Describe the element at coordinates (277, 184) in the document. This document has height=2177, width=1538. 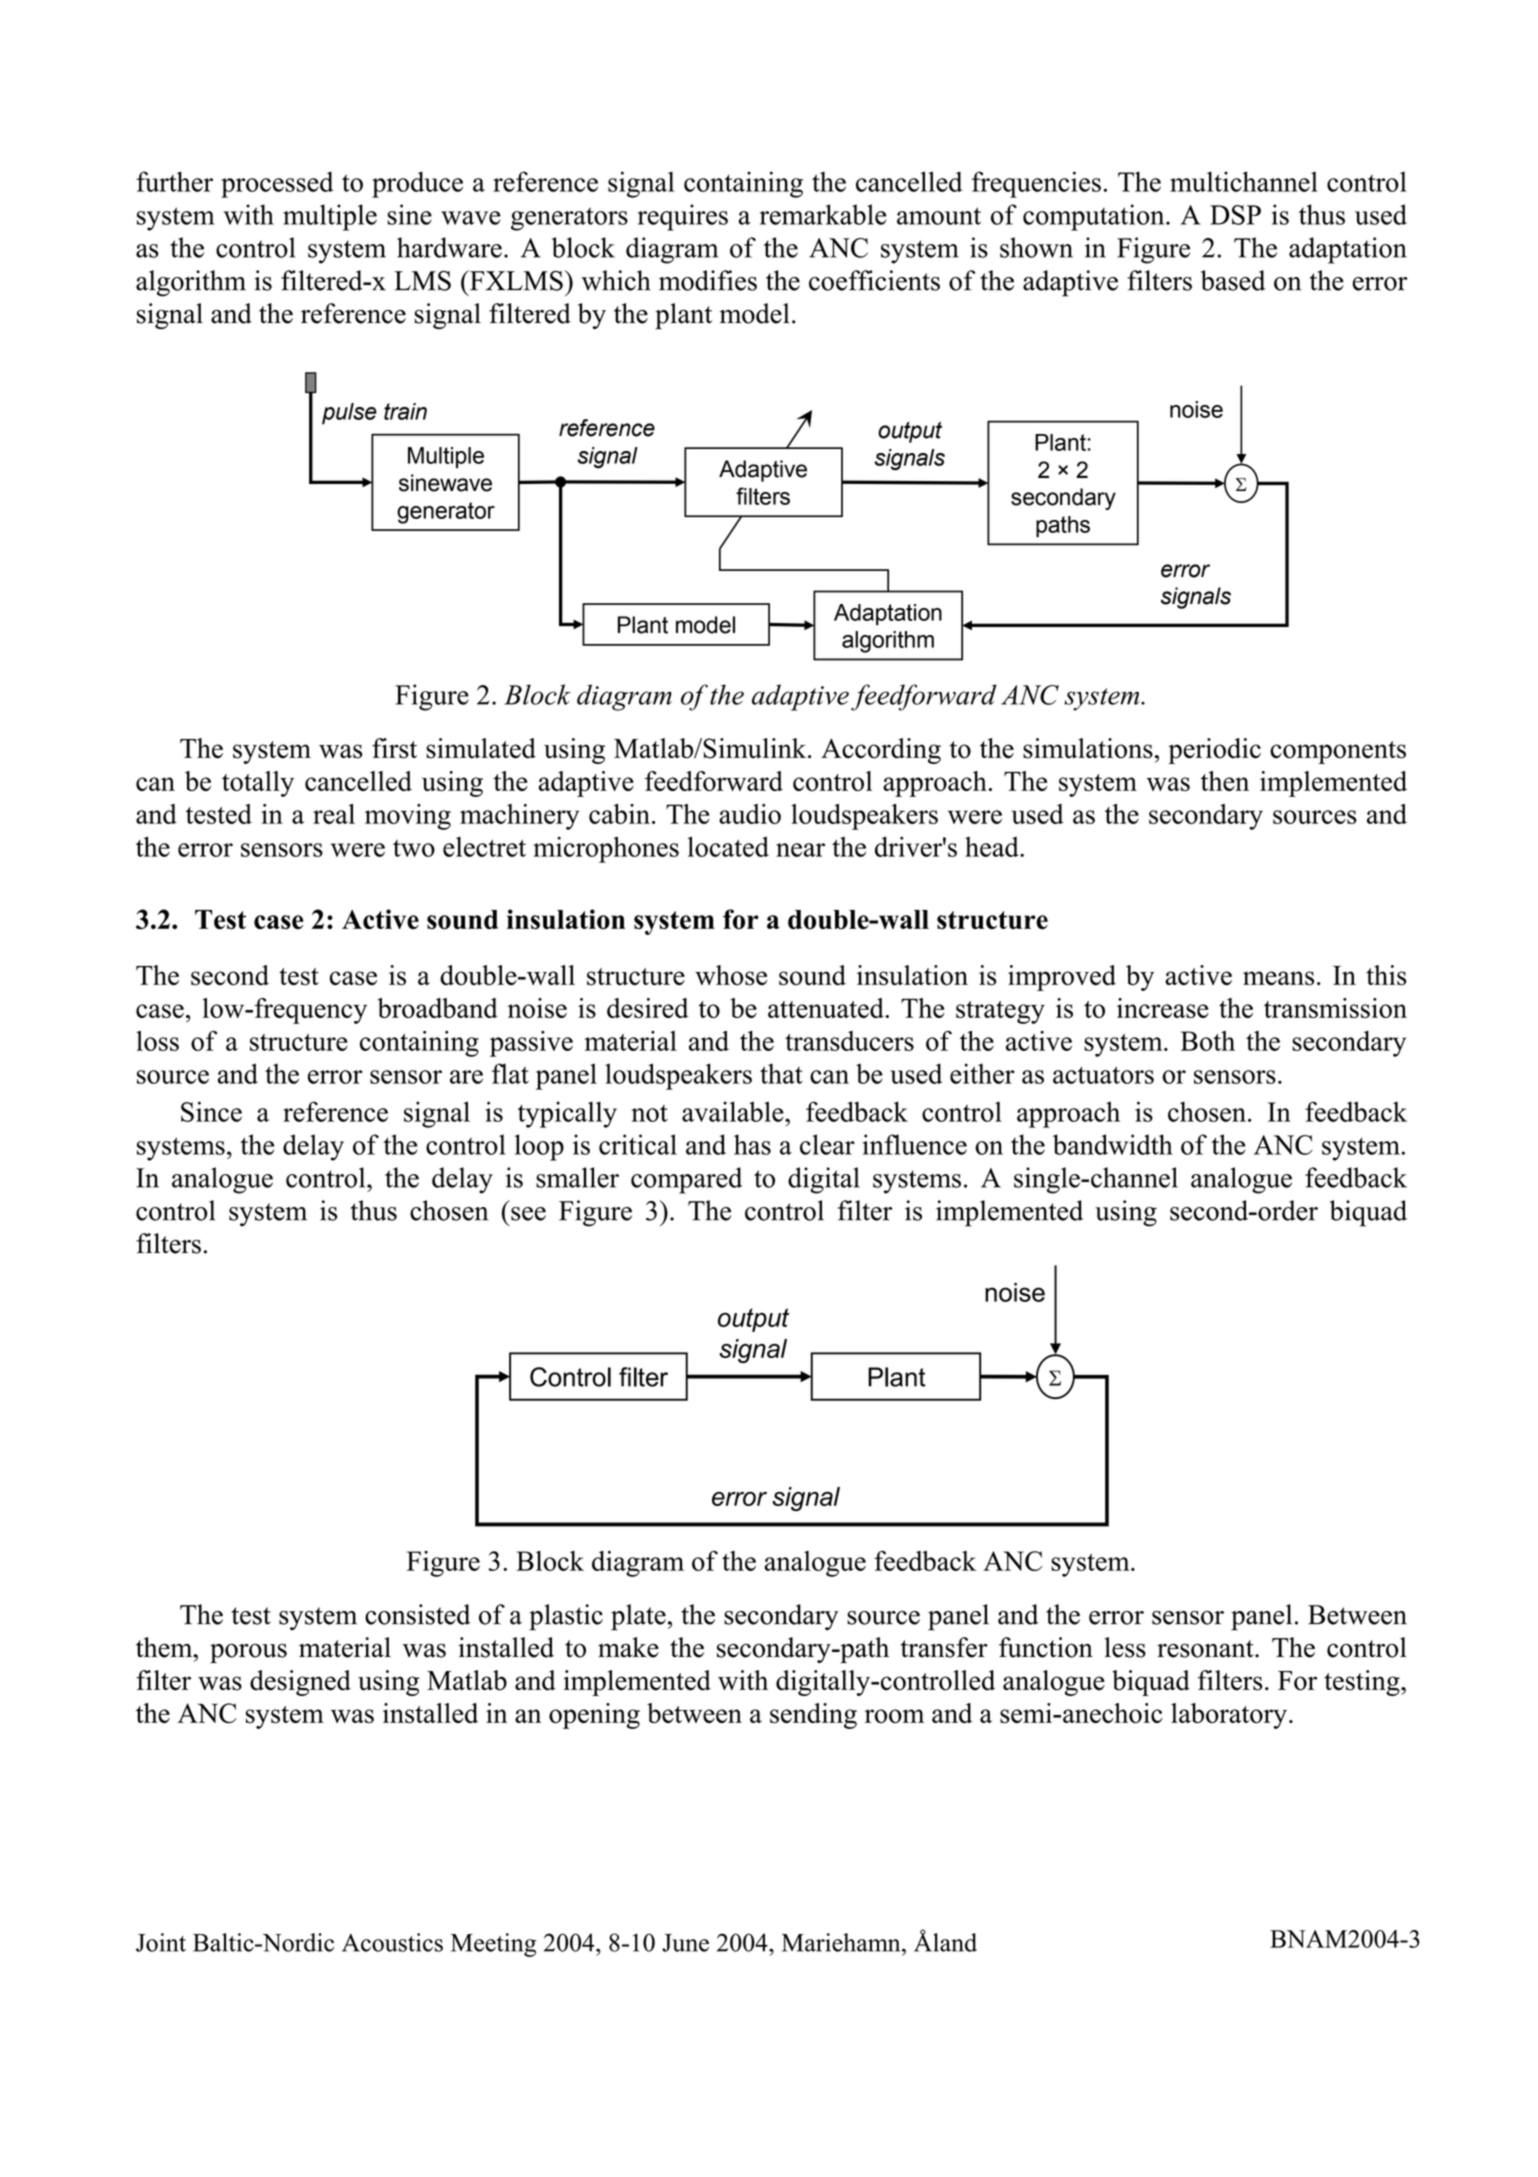
I see `processed` at that location.
